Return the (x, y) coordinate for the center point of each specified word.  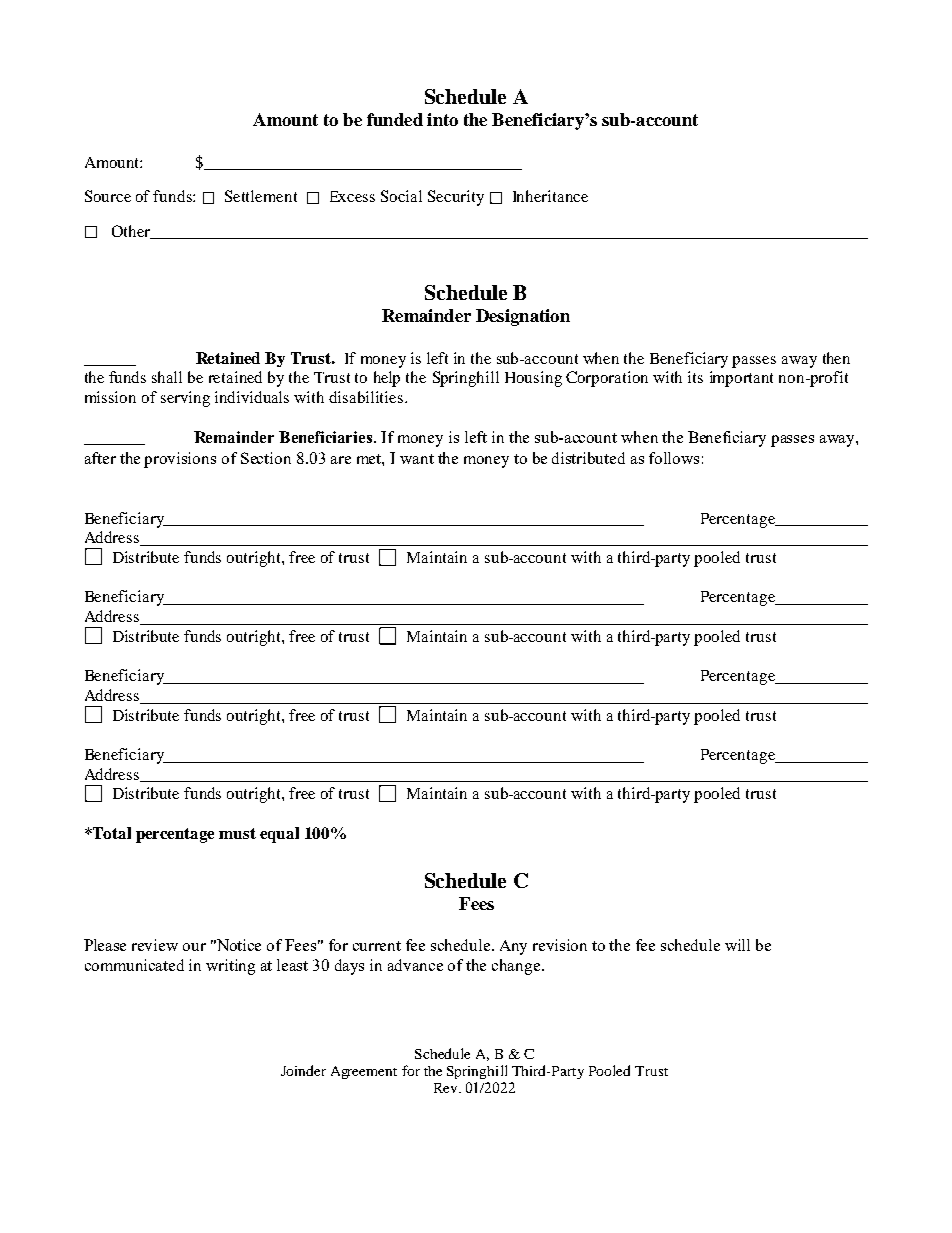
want (417, 459)
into (442, 119)
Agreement (364, 1072)
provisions (180, 460)
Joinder (303, 1070)
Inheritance (550, 196)
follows (674, 458)
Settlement (261, 196)
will (737, 945)
